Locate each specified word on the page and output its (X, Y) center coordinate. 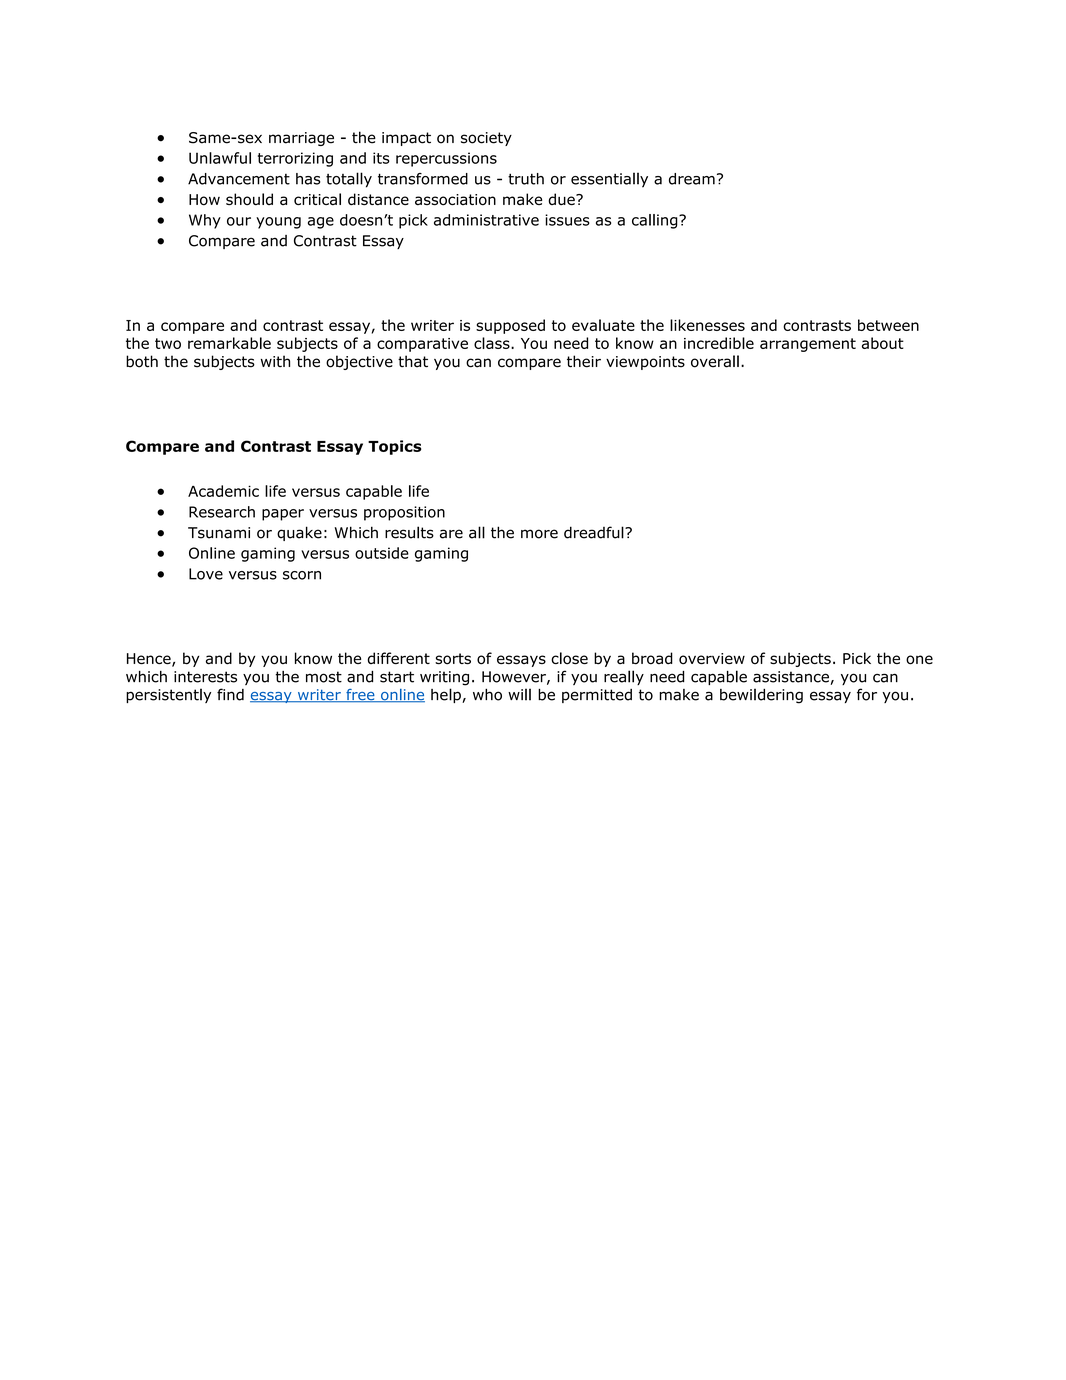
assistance (791, 677)
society (486, 139)
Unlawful (220, 158)
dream (692, 179)
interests (205, 677)
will (519, 694)
